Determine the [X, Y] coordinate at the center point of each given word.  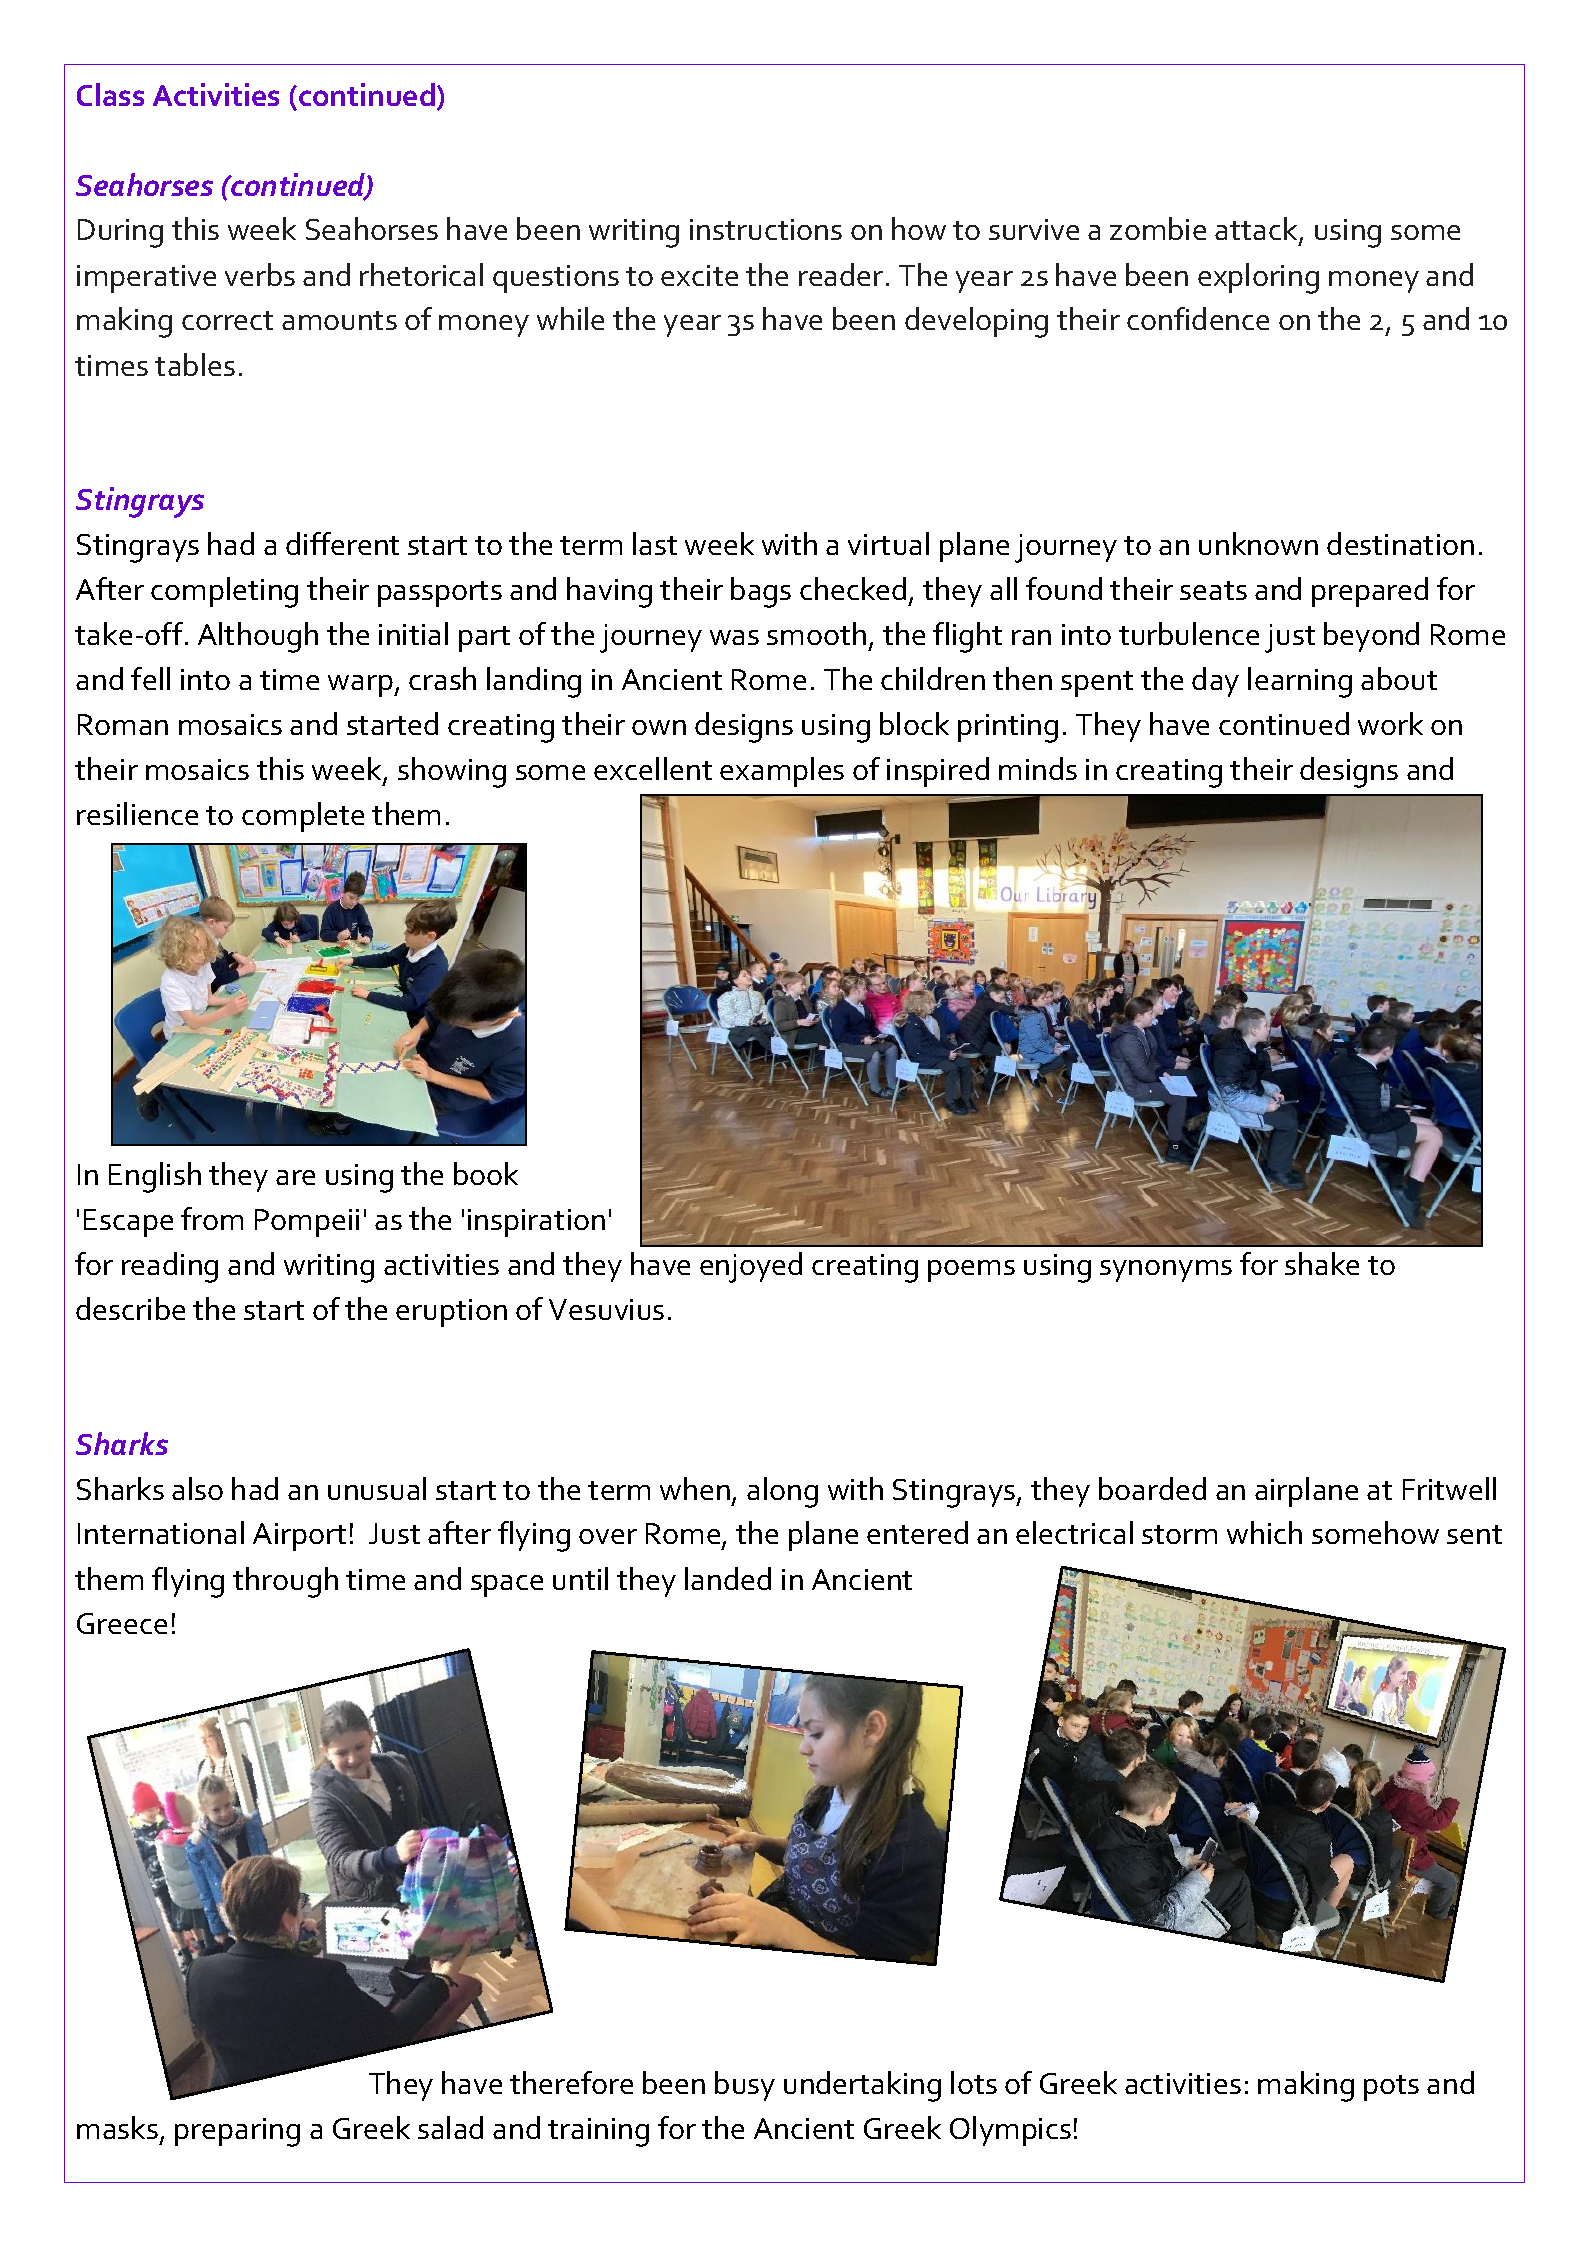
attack [1257, 230]
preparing [237, 2132]
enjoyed [751, 1267]
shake [1322, 1263]
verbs [260, 274]
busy [745, 2086]
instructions [766, 229]
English [155, 1177]
